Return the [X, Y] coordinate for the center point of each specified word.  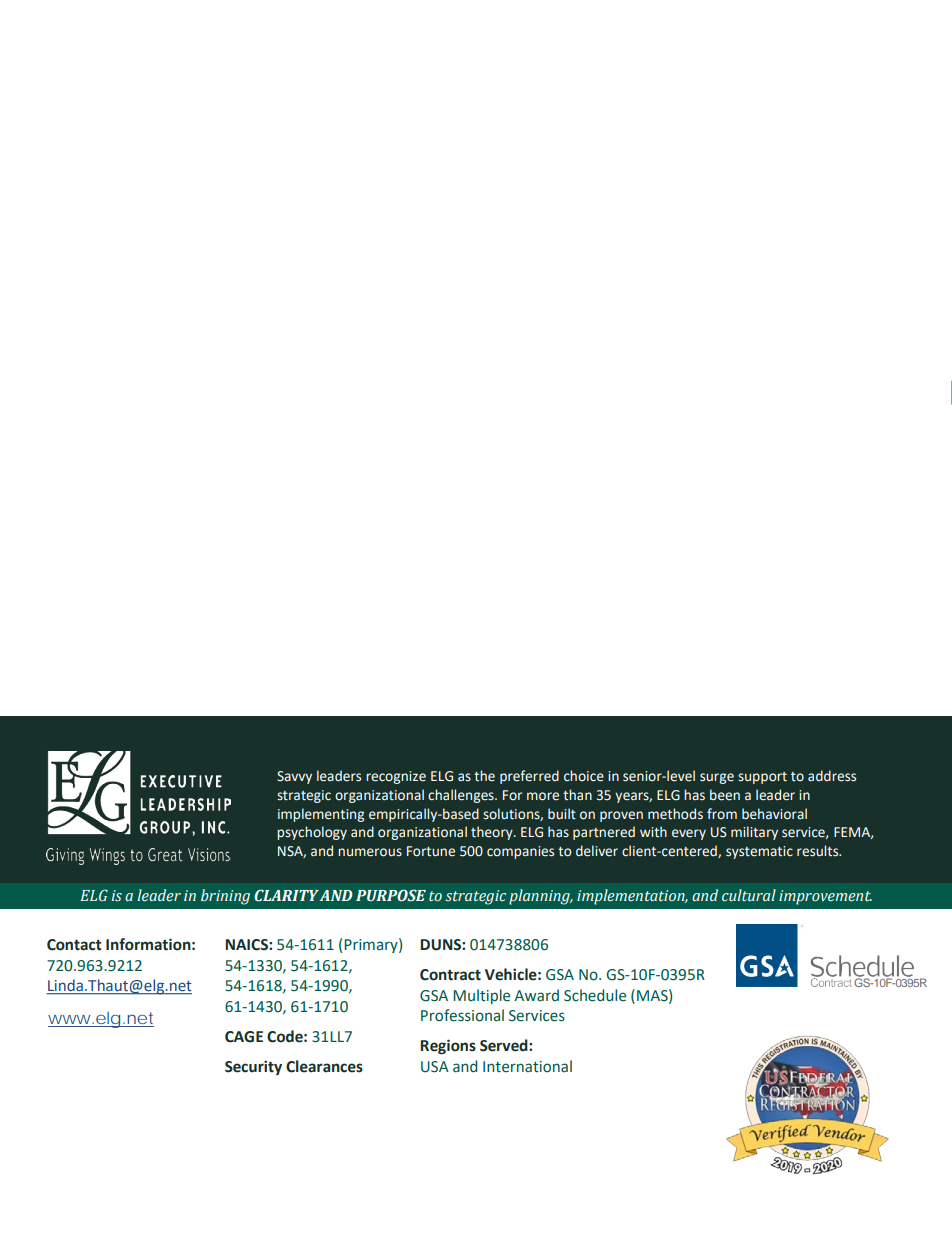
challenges [462, 796]
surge [717, 778]
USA [435, 1067]
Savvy [294, 777]
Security [253, 1067]
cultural [749, 895]
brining [225, 897]
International [527, 1066]
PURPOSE [391, 895]
